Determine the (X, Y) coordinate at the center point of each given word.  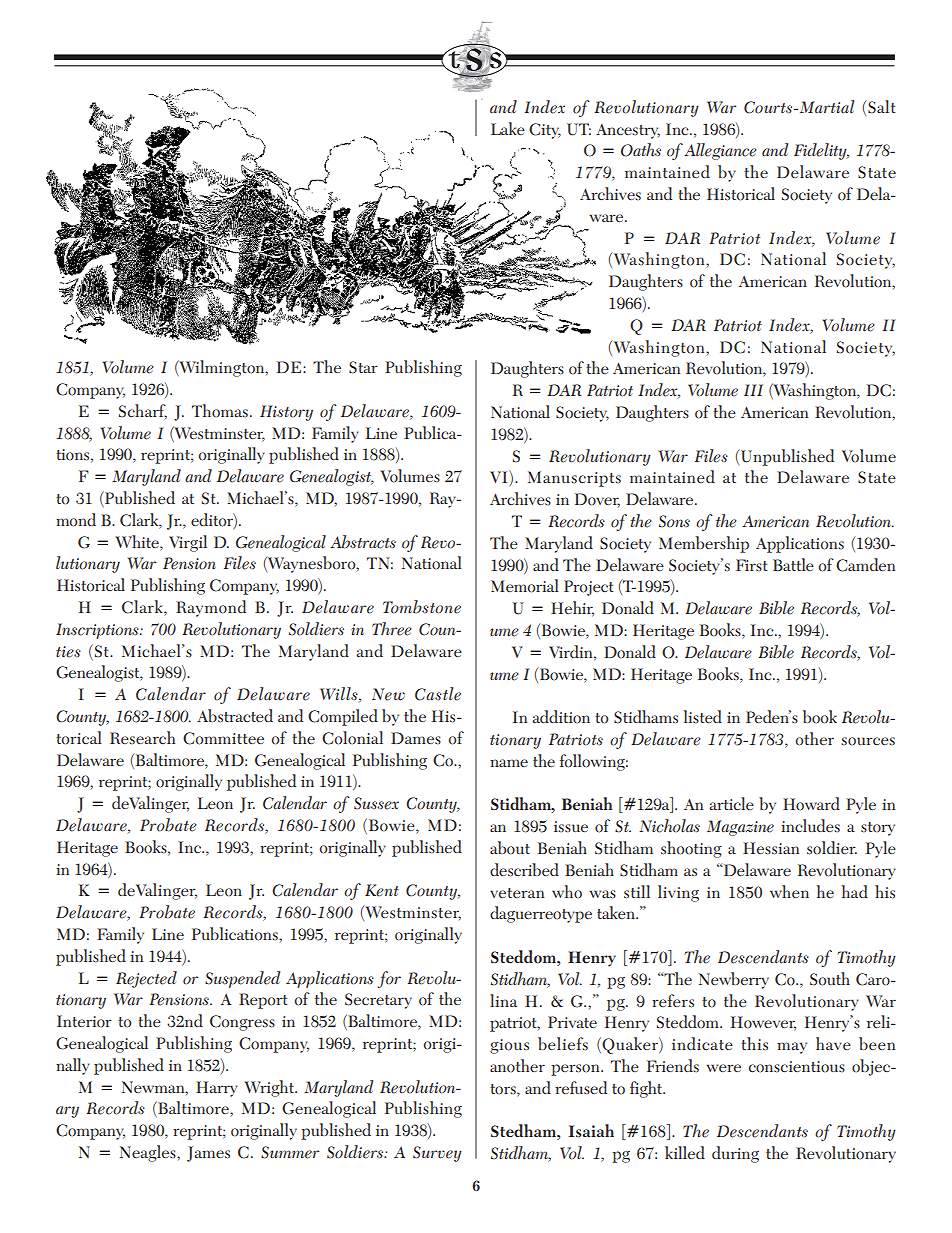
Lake (508, 128)
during (735, 1154)
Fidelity (821, 151)
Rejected (146, 979)
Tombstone (422, 607)
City (545, 131)
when (789, 891)
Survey (437, 1154)
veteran (517, 893)
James (208, 1154)
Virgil (188, 543)
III (753, 390)
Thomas (220, 411)
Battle (793, 564)
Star (363, 367)
